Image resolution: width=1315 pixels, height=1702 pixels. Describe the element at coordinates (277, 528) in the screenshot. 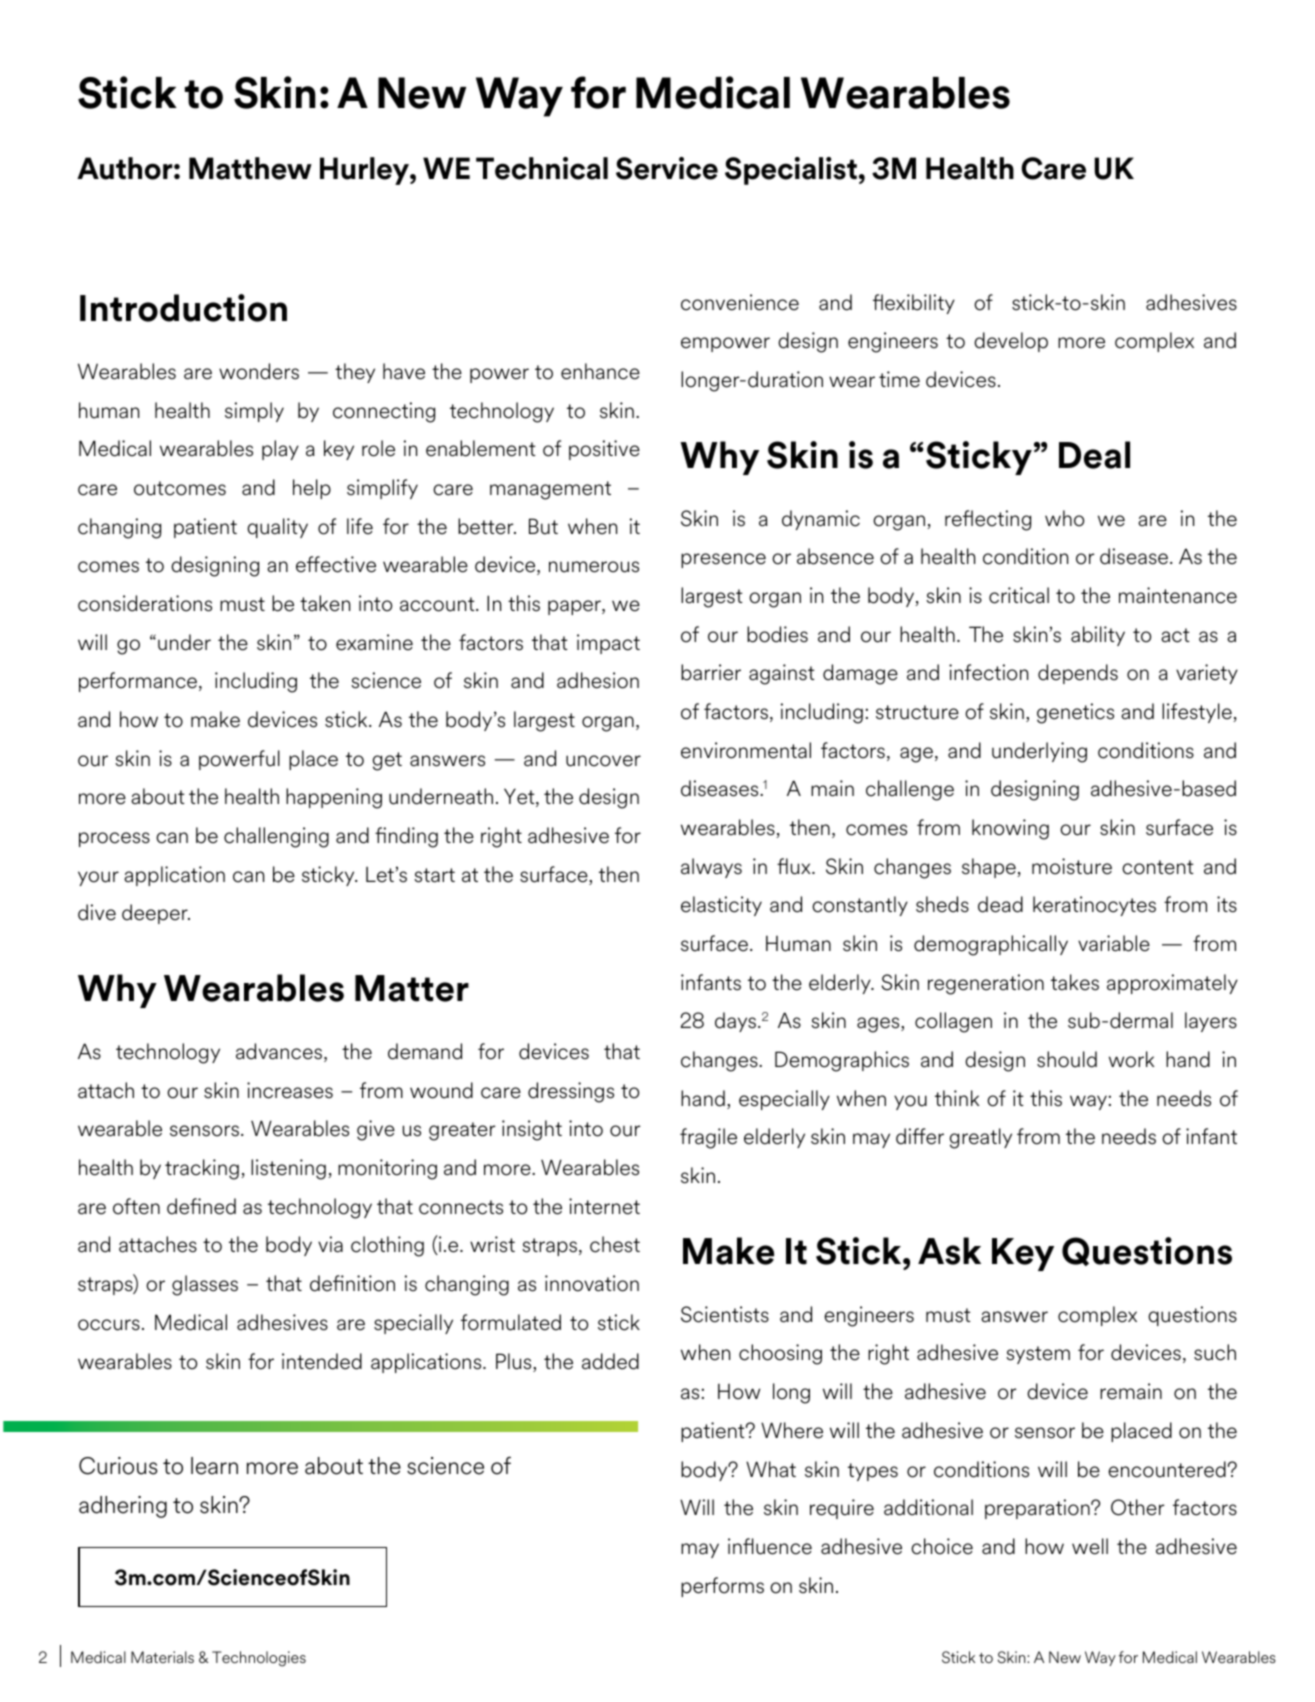

I see `quality` at that location.
